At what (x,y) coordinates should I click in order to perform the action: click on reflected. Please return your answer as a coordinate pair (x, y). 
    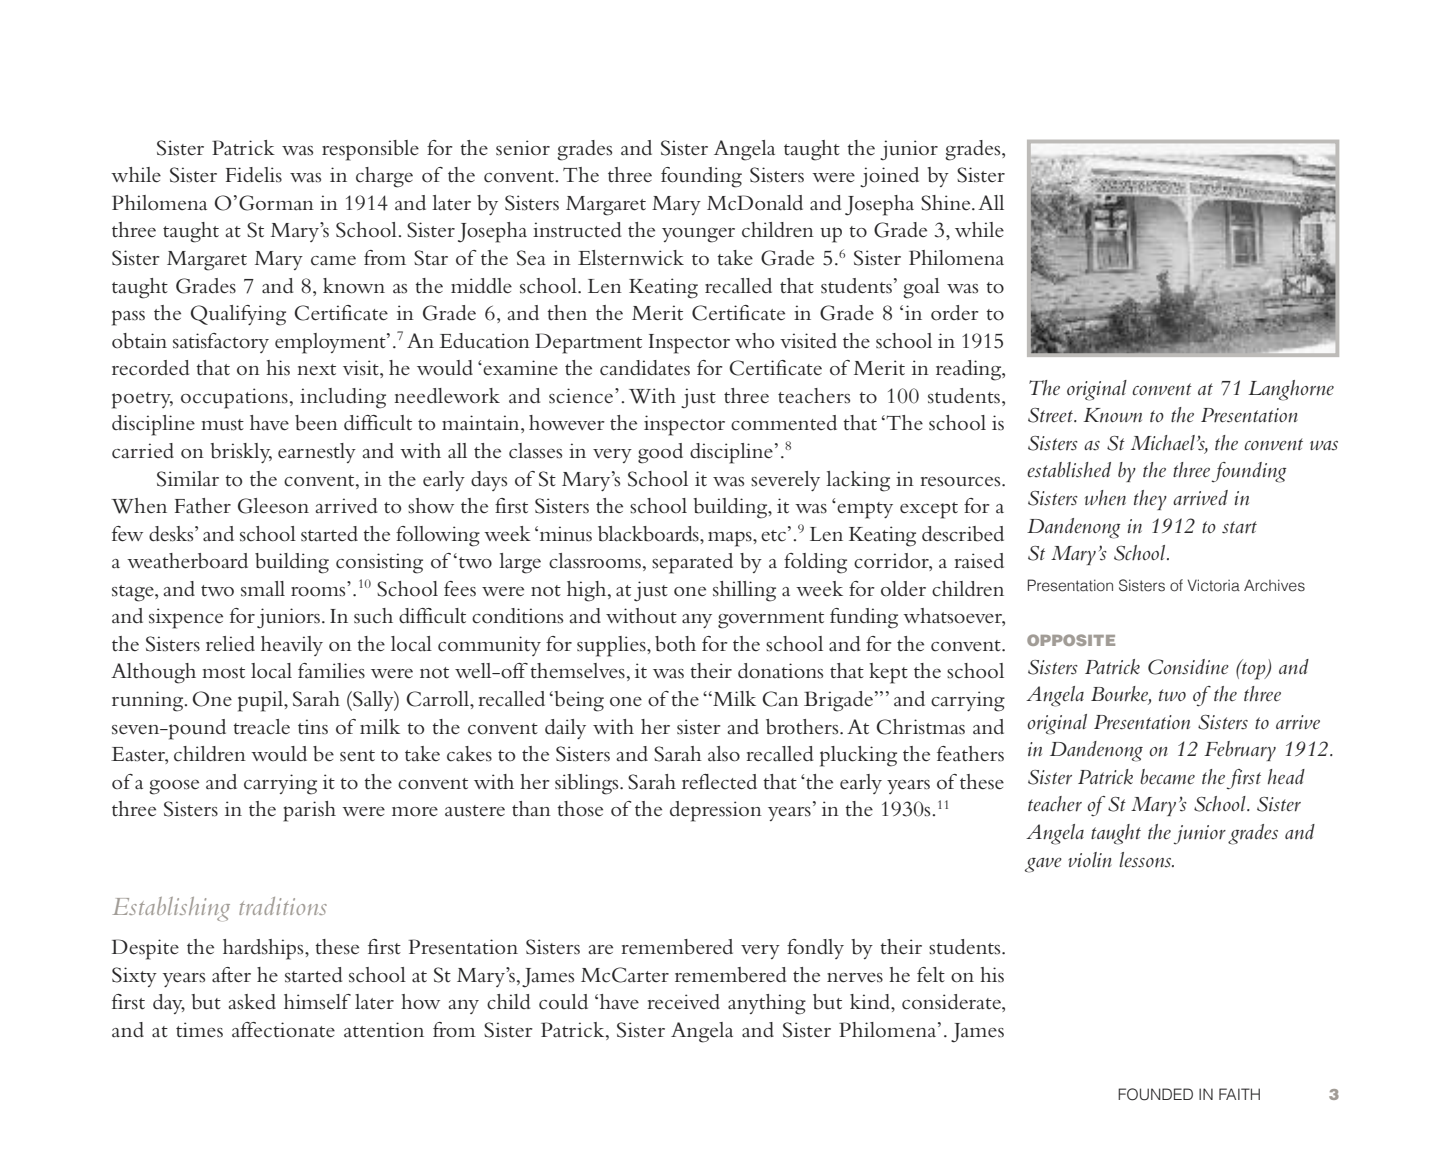
    Looking at the image, I should click on (719, 782).
